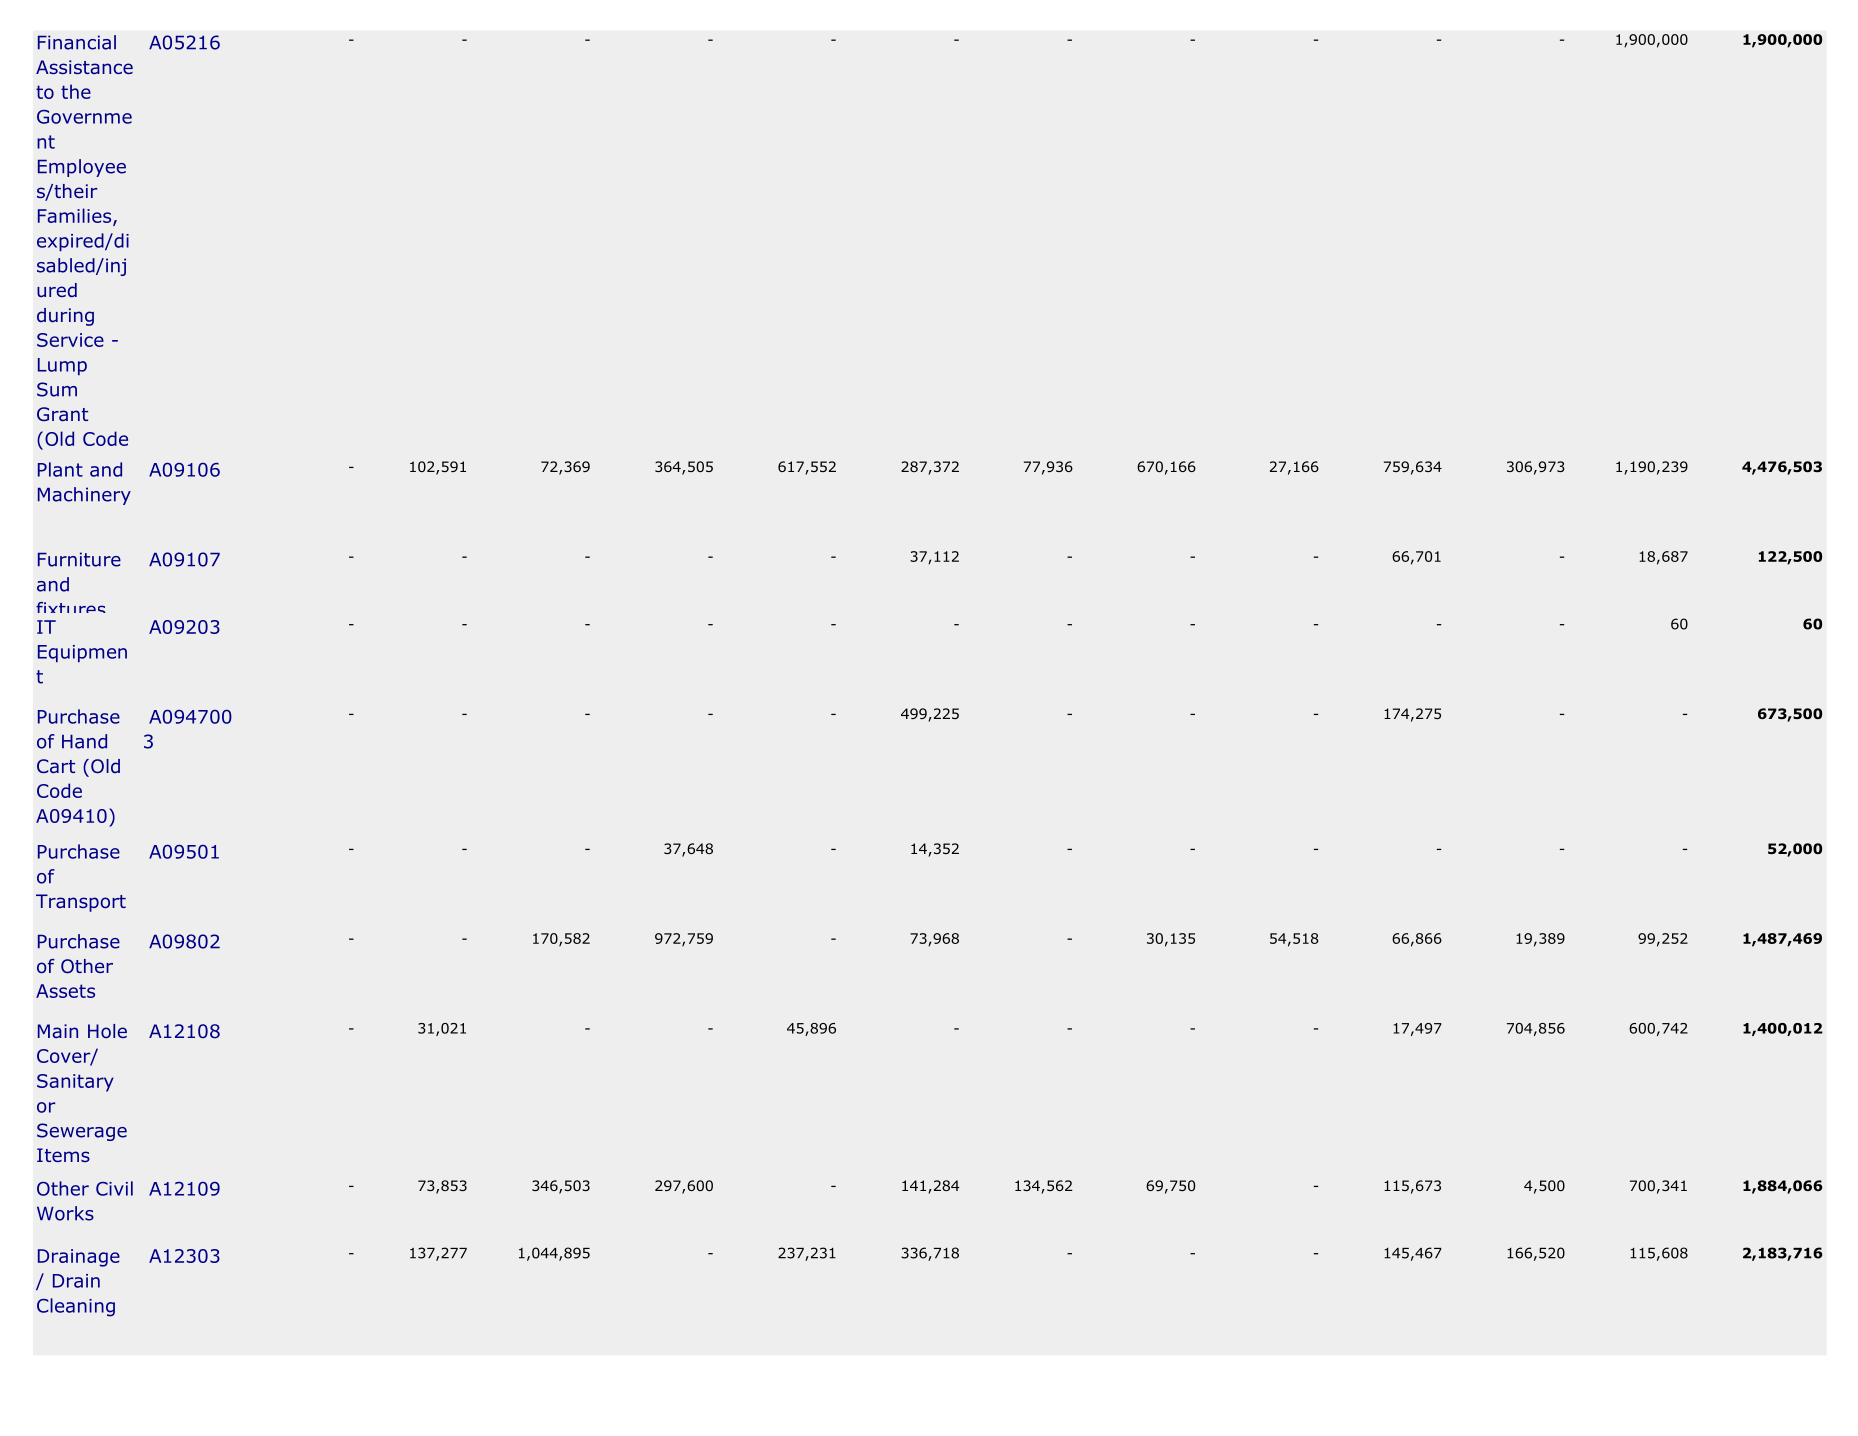  Describe the element at coordinates (114, 1188) in the screenshot. I see `Civil` at that location.
